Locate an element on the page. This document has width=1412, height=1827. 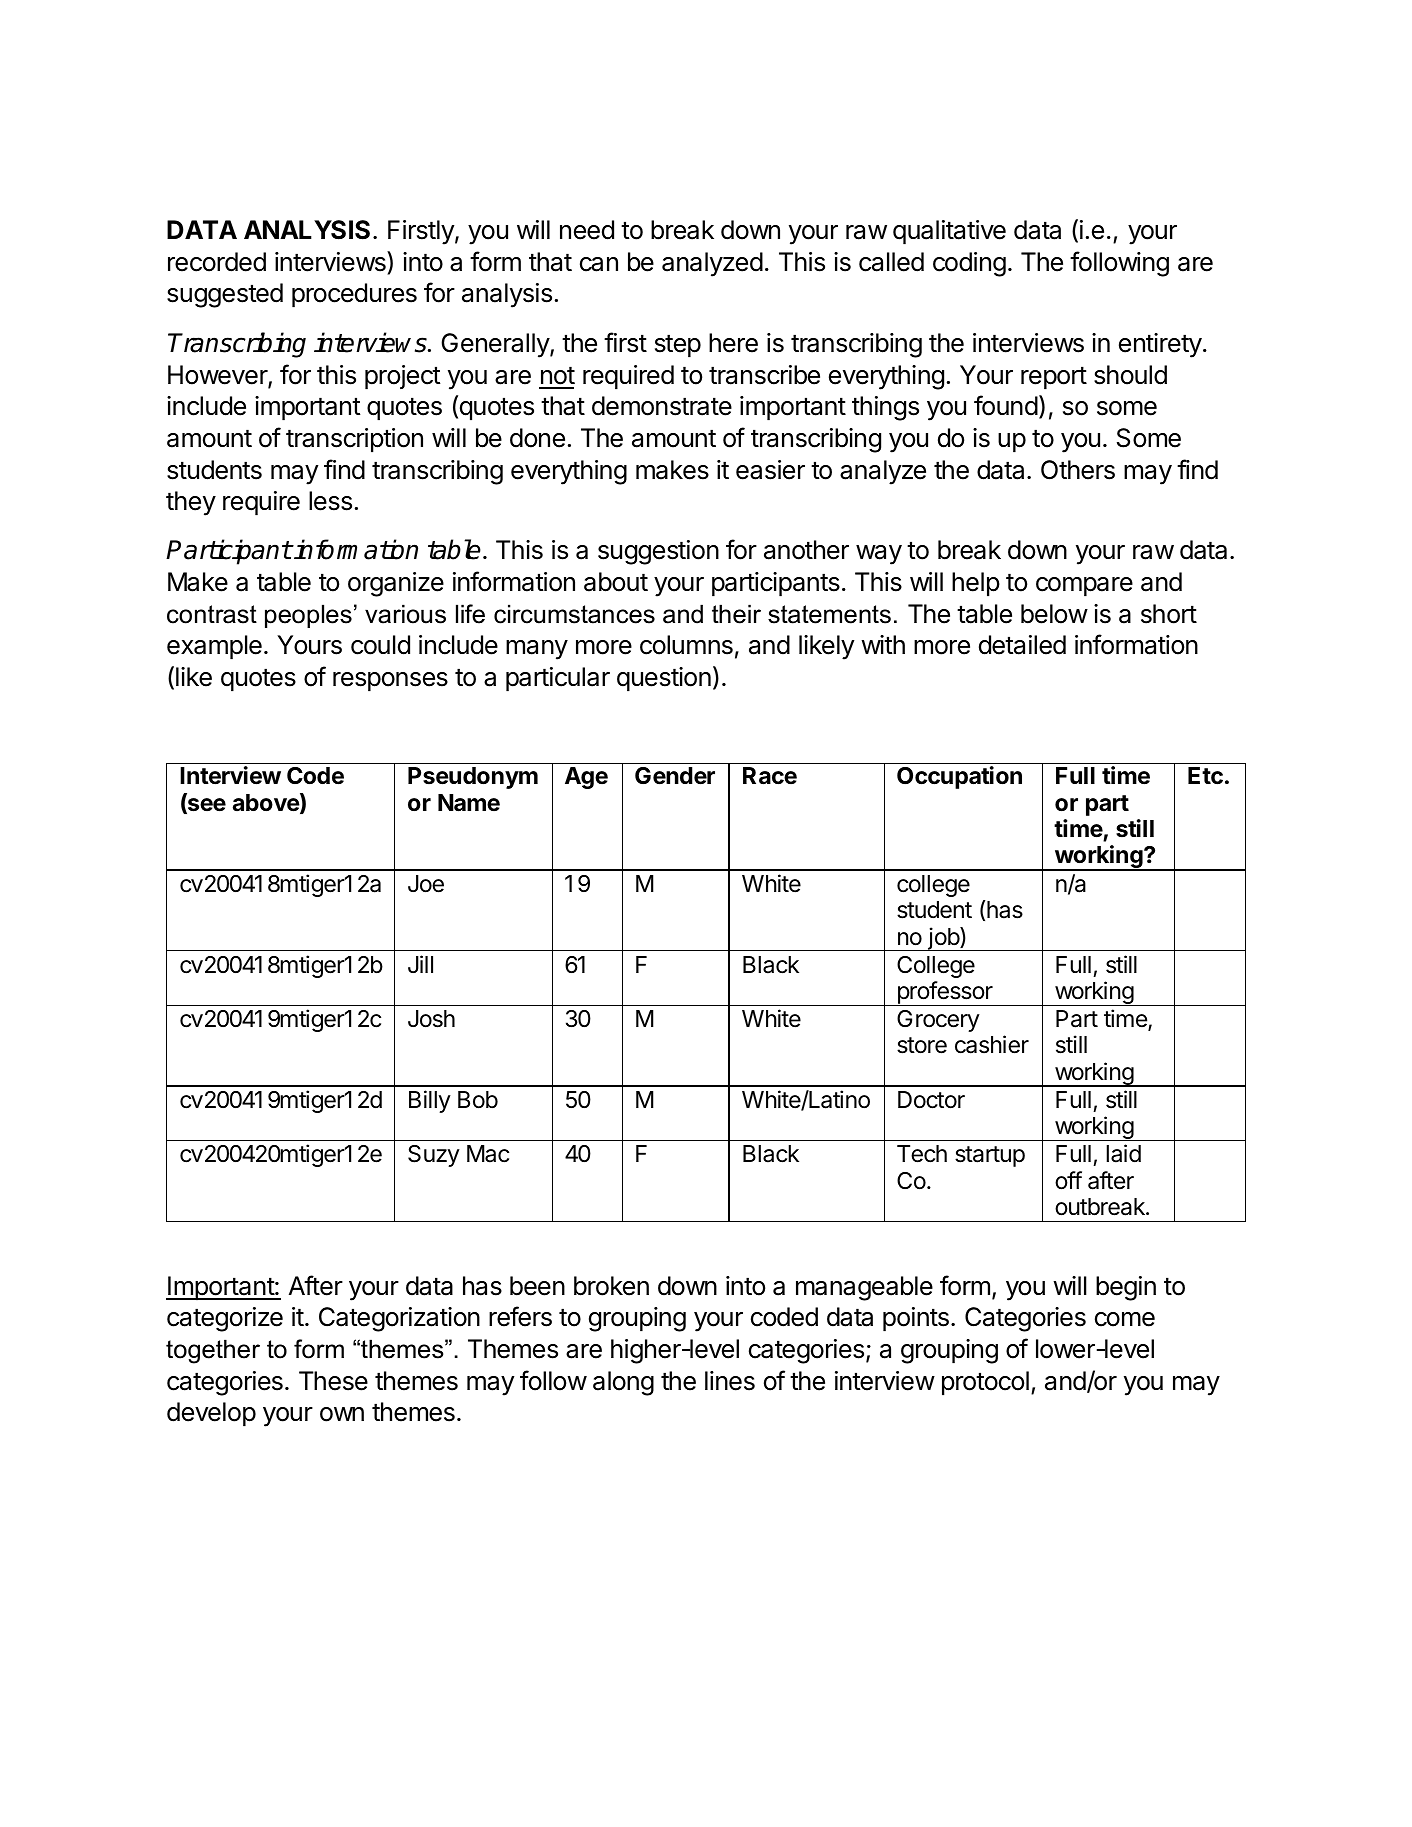
procedures is located at coordinates (354, 295).
